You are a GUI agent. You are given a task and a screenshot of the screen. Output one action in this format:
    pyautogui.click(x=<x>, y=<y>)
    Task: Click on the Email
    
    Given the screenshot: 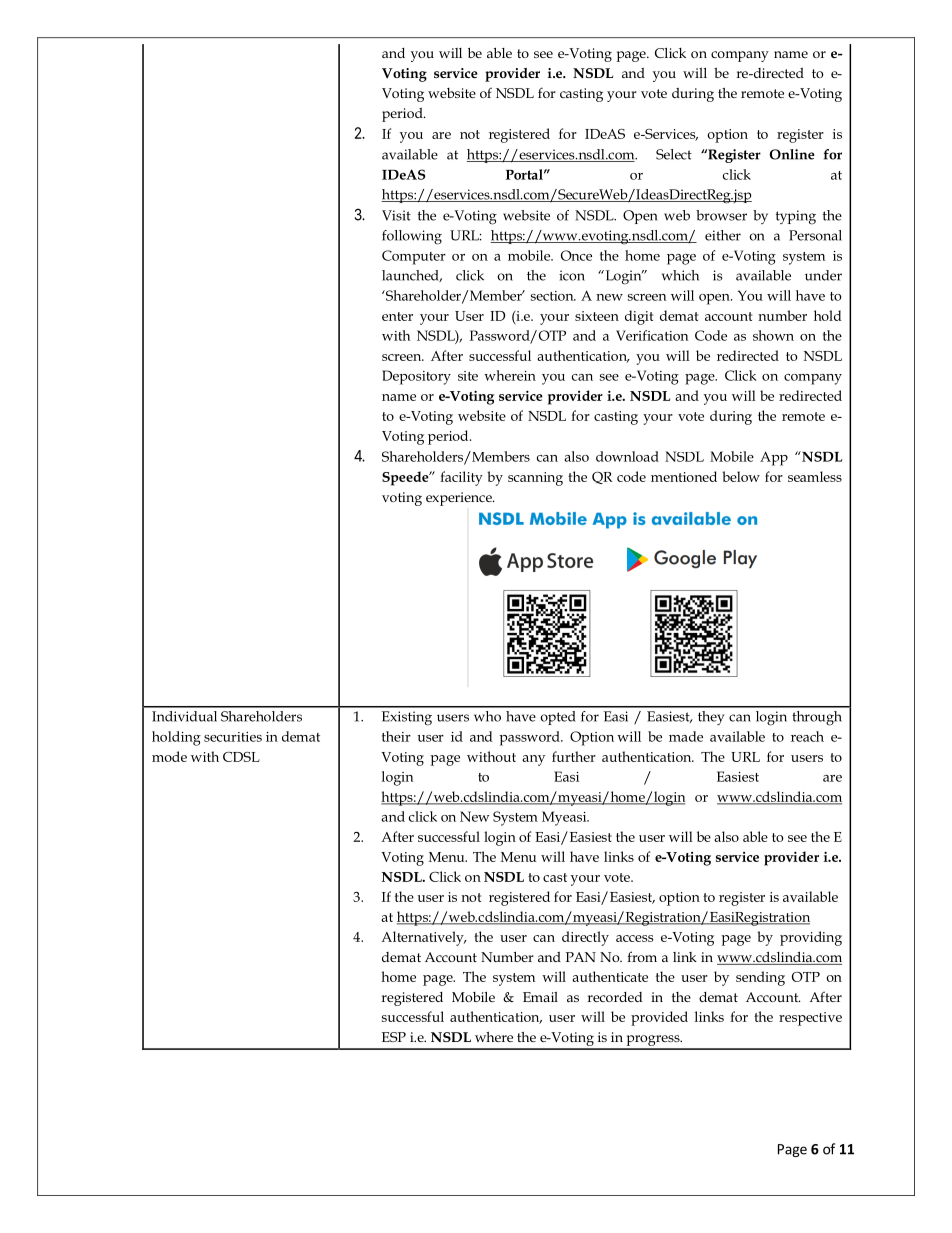 What is the action you would take?
    pyautogui.click(x=540, y=997)
